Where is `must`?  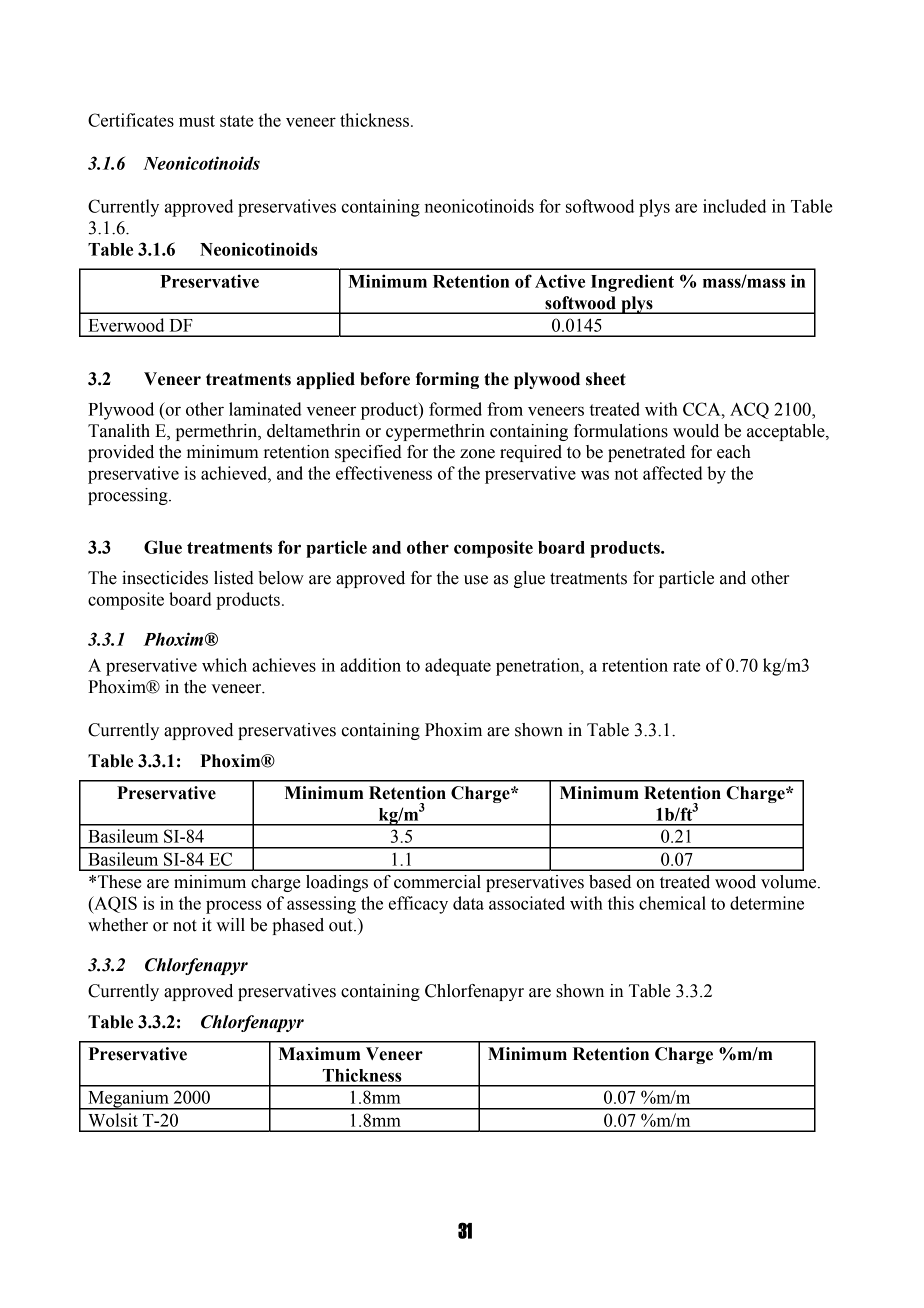 must is located at coordinates (197, 121).
